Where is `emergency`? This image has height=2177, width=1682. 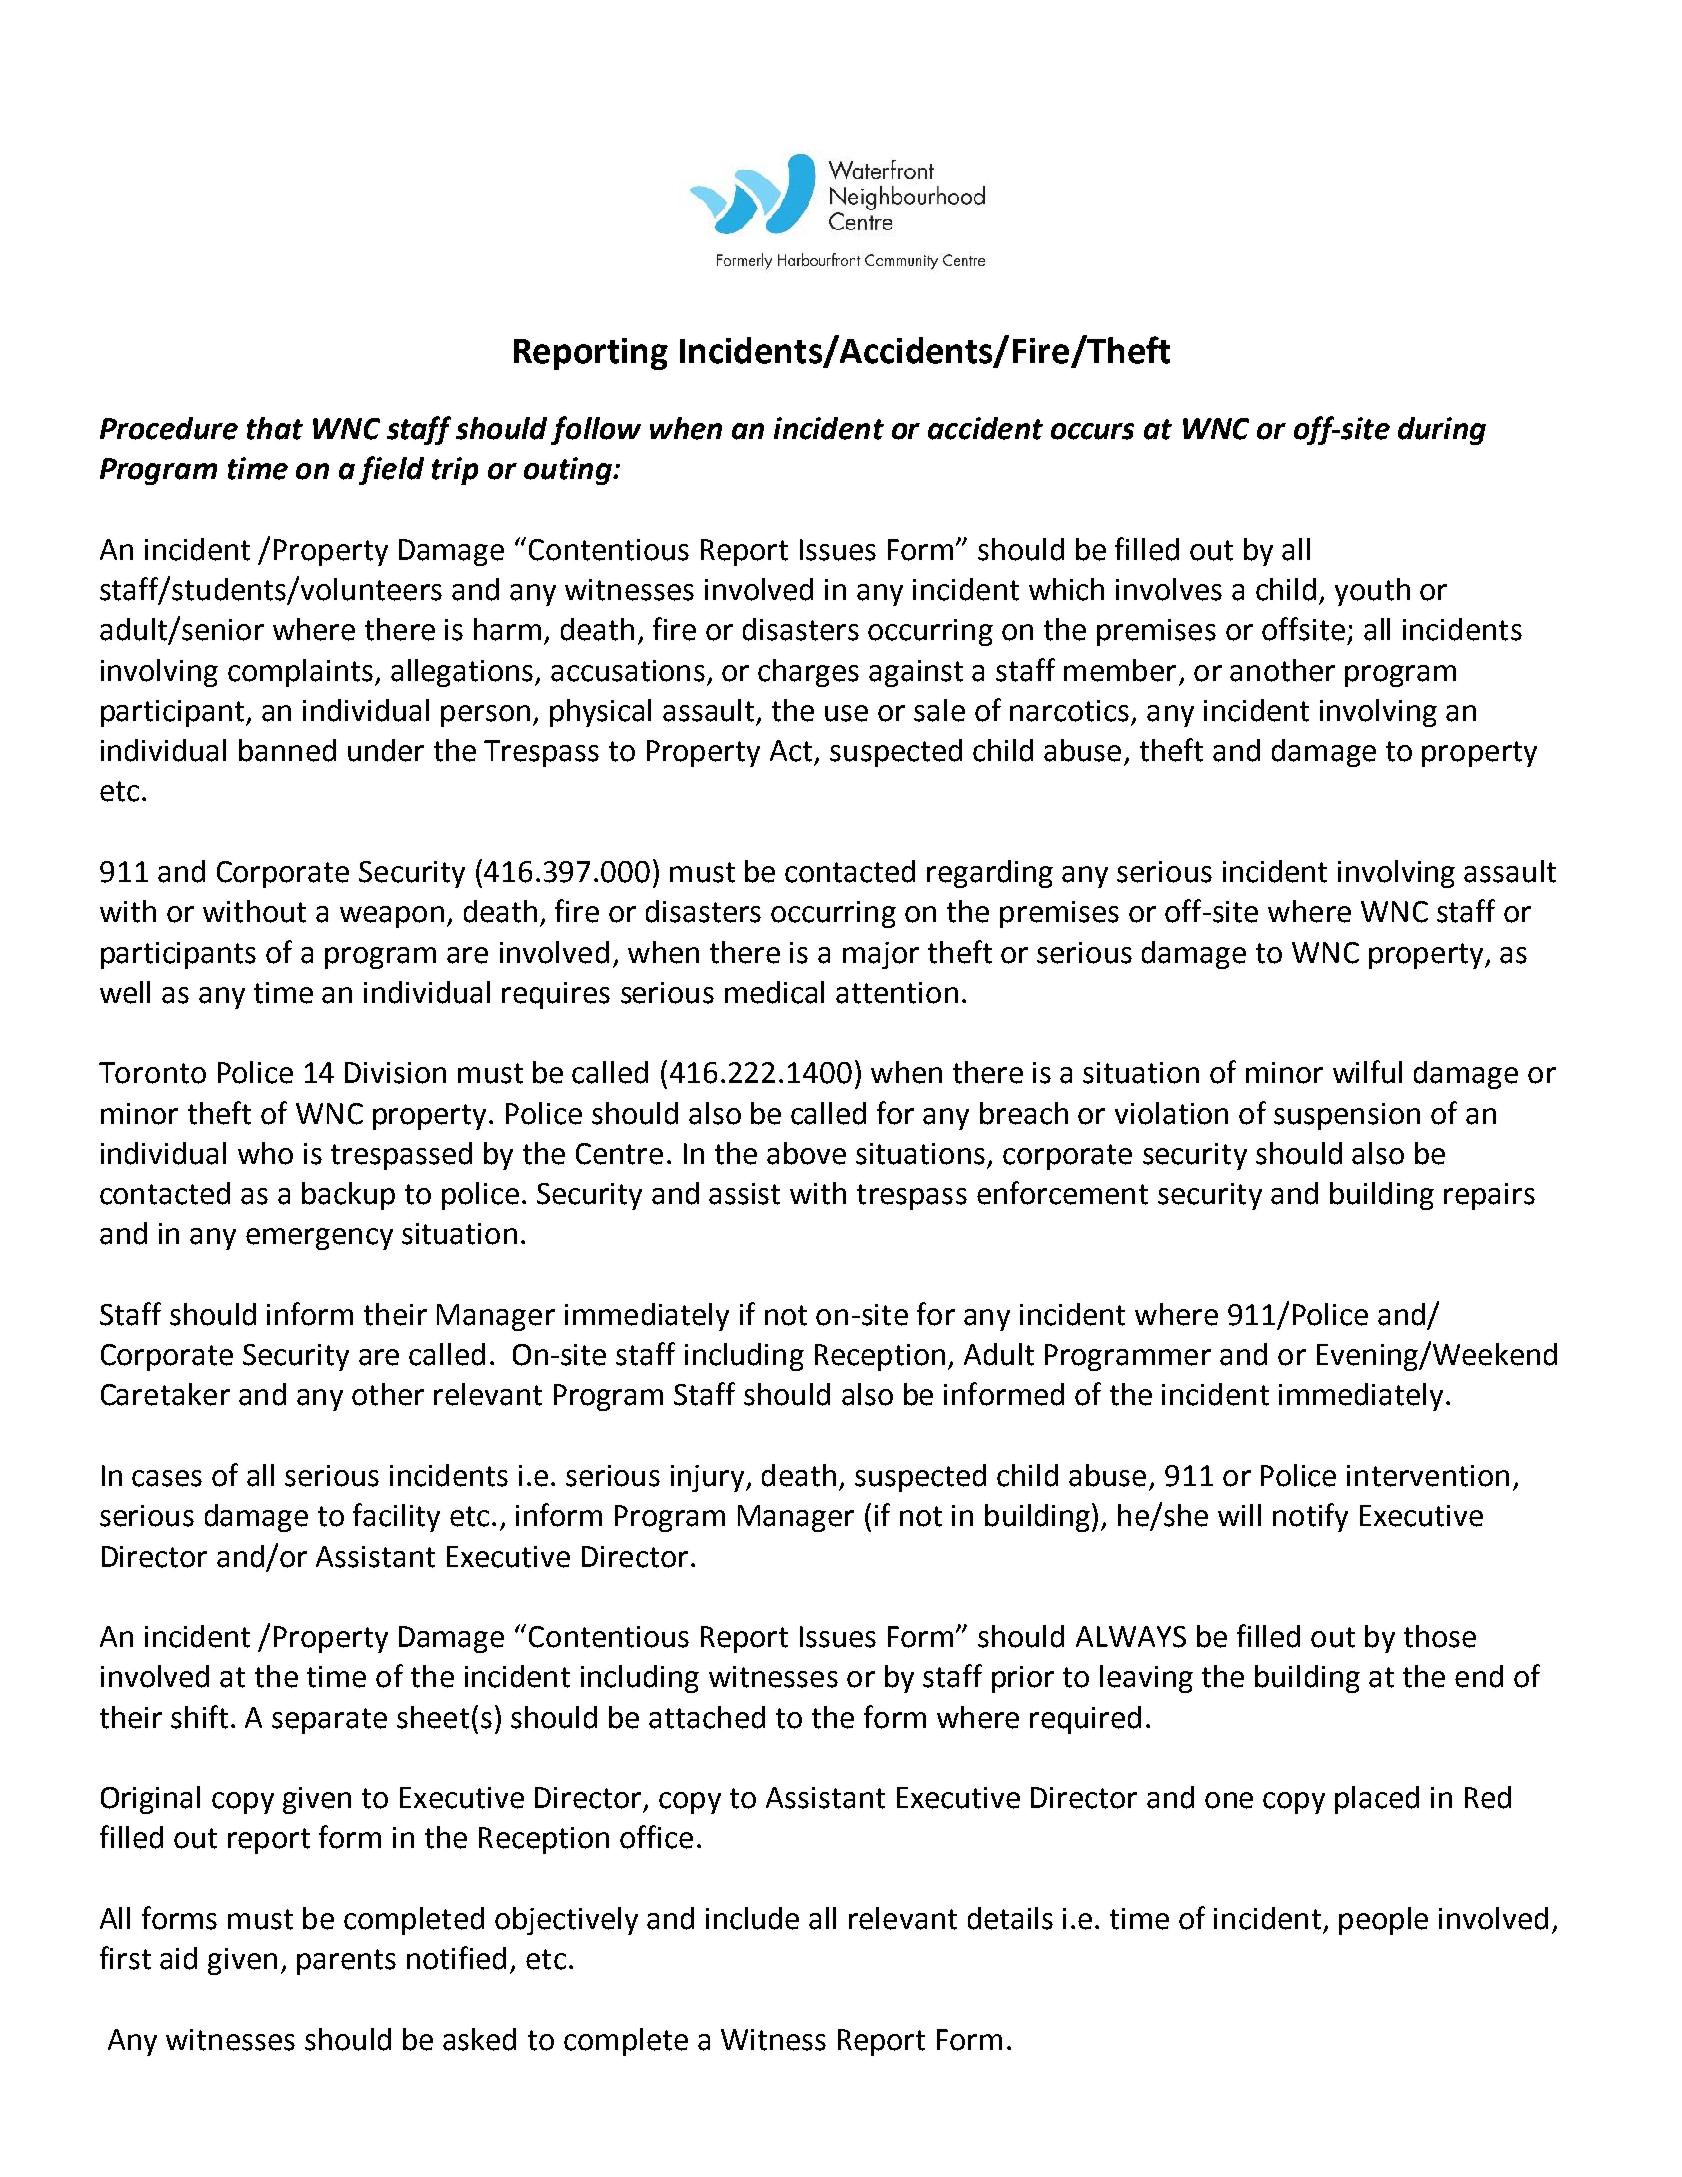
emergency is located at coordinates (319, 1239).
